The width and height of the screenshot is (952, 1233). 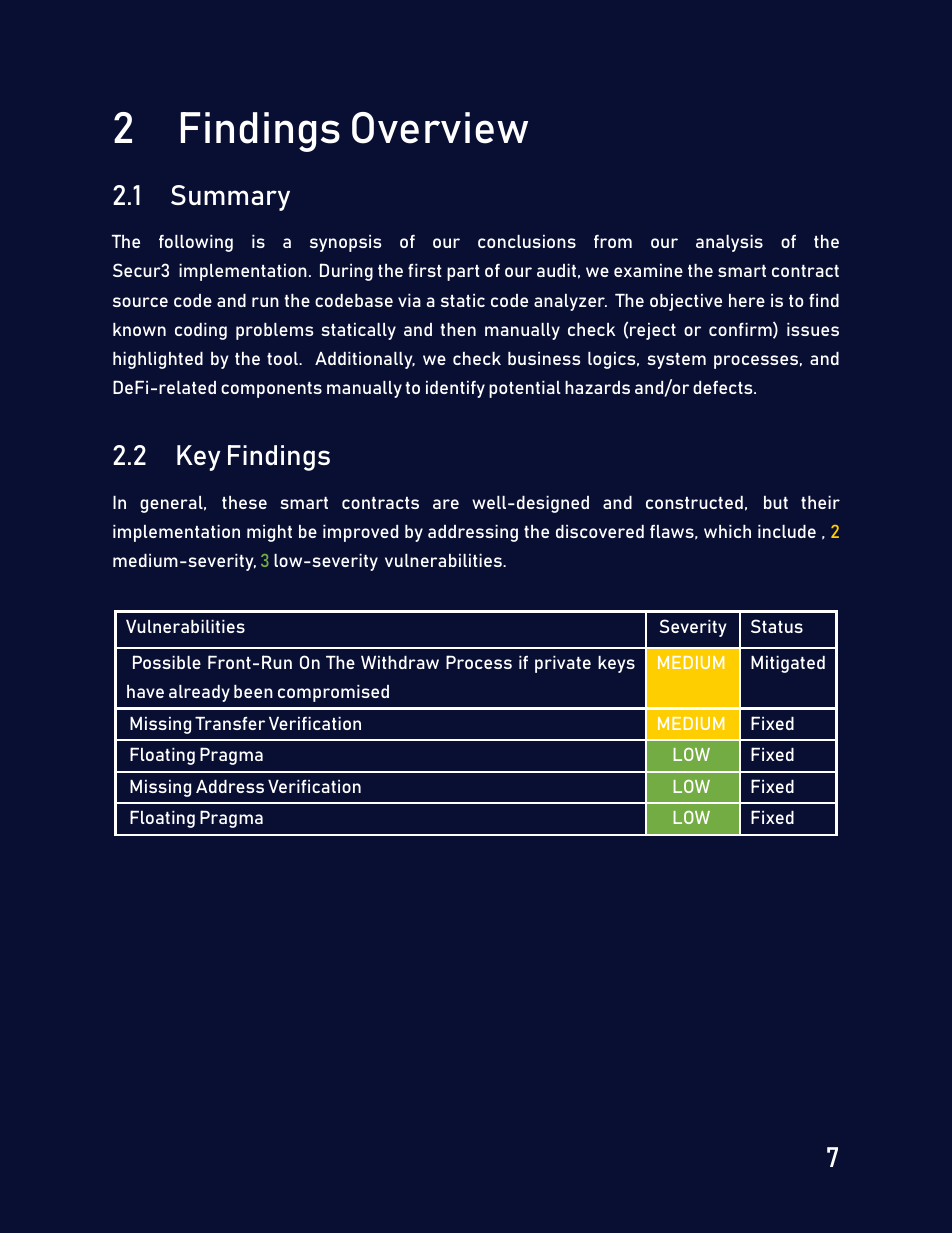 What do you see at coordinates (455, 389) in the screenshot?
I see `identify` at bounding box center [455, 389].
